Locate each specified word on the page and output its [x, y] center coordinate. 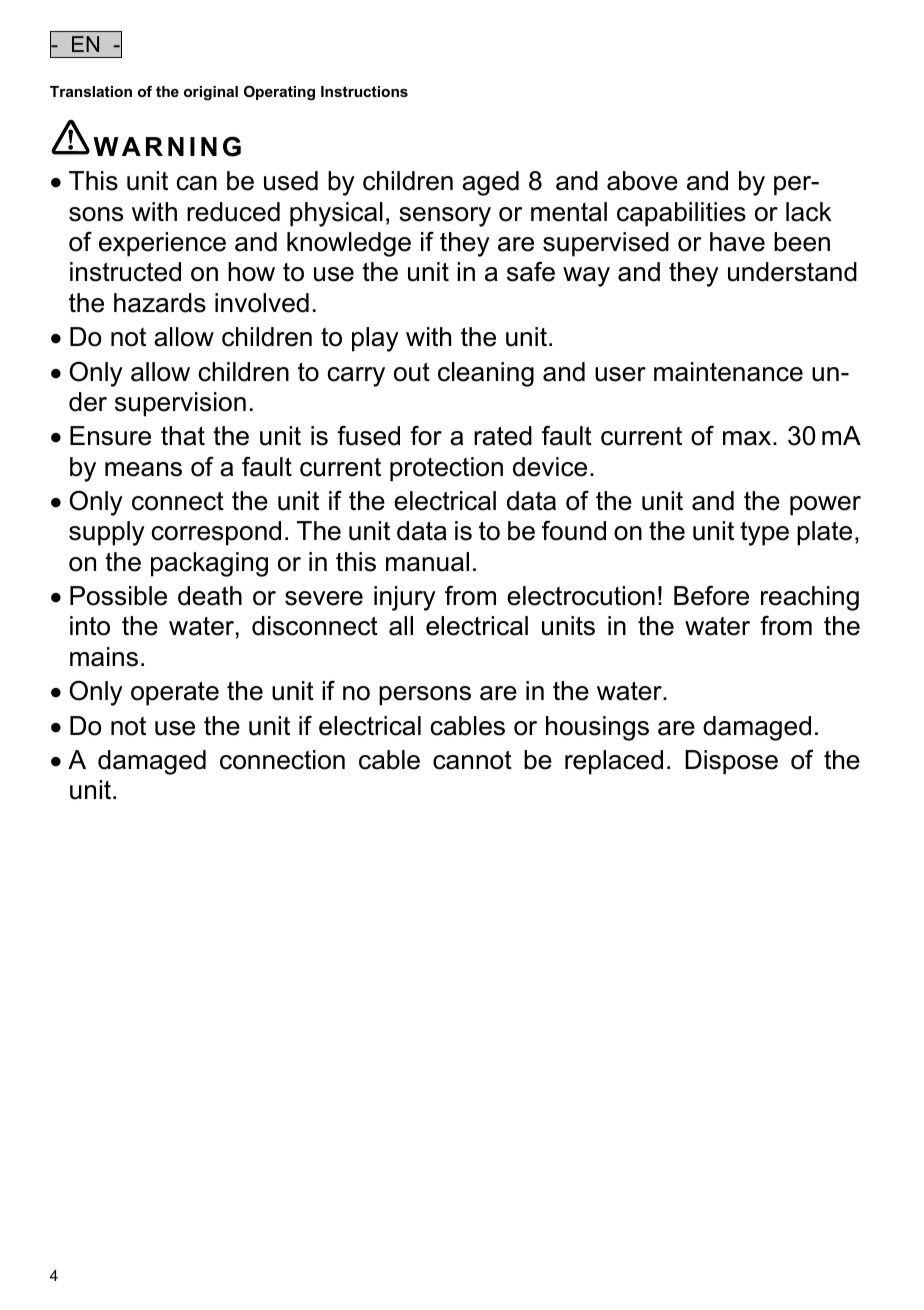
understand [792, 272]
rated [503, 436]
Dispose [731, 762]
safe [531, 272]
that [183, 436]
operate [175, 693]
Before [711, 595]
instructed [125, 272]
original [211, 93]
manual [427, 562]
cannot [472, 760]
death [210, 596]
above [642, 181]
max [748, 438]
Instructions [364, 91]
